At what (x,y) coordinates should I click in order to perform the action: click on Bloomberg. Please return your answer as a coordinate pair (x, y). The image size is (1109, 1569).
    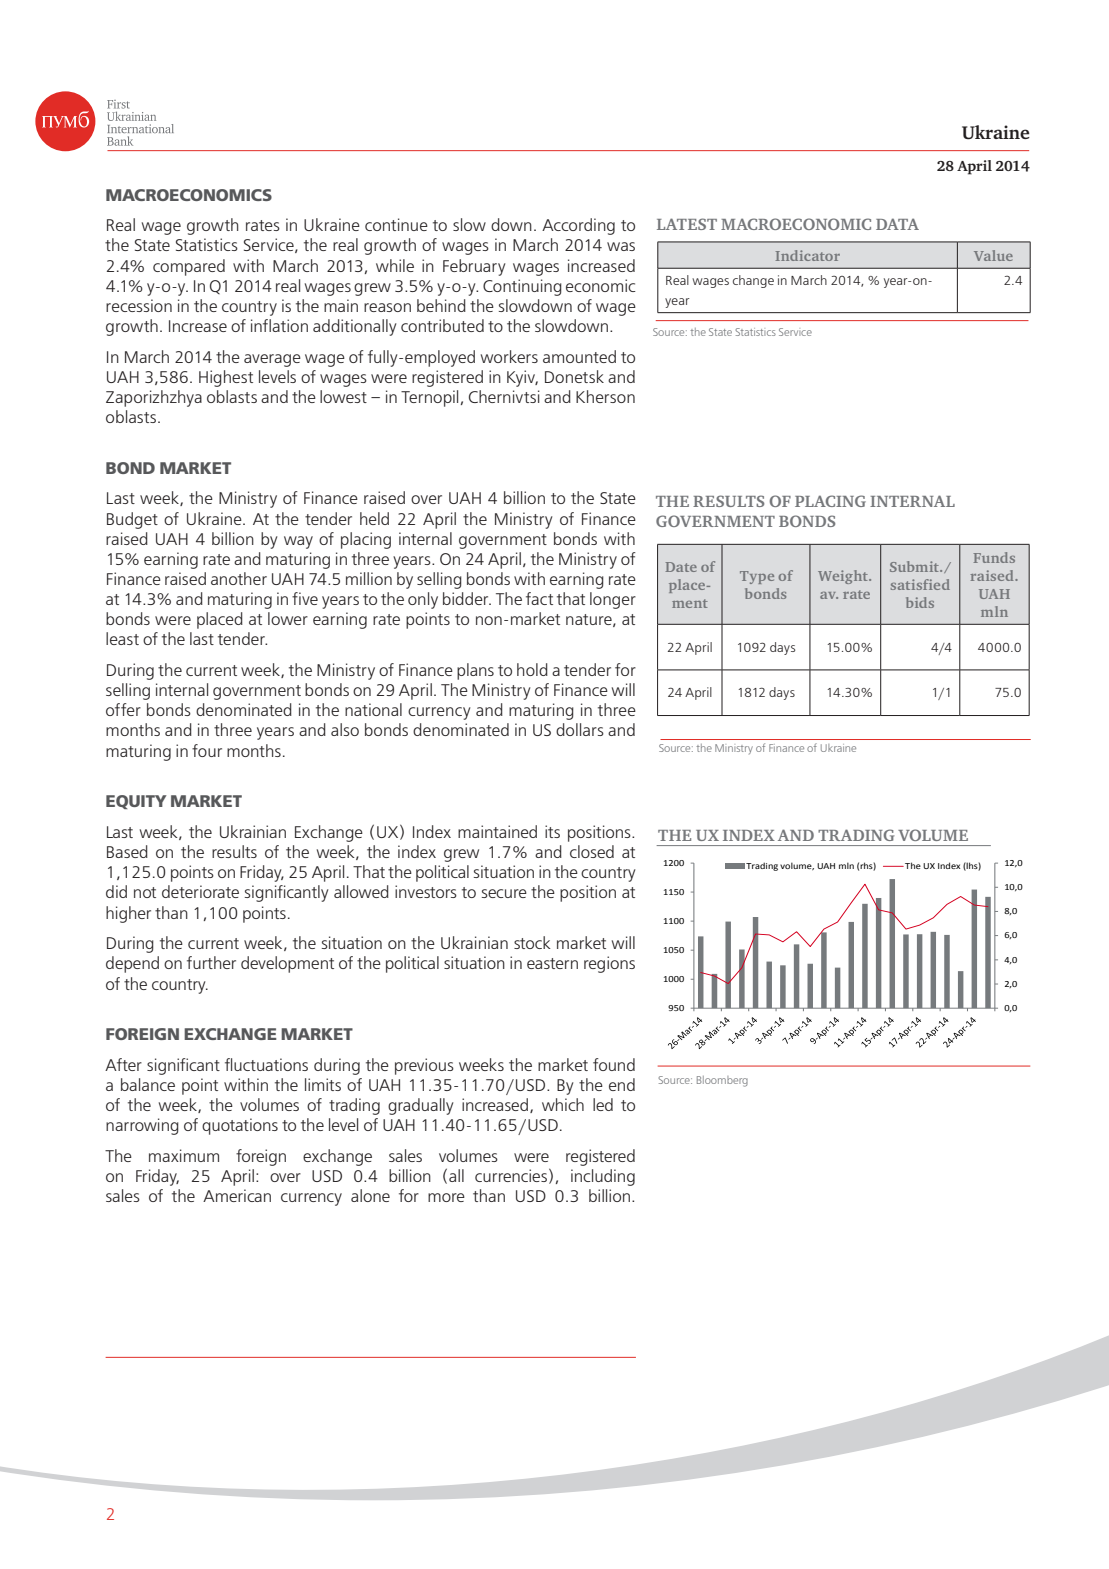
    Looking at the image, I should click on (722, 1081).
